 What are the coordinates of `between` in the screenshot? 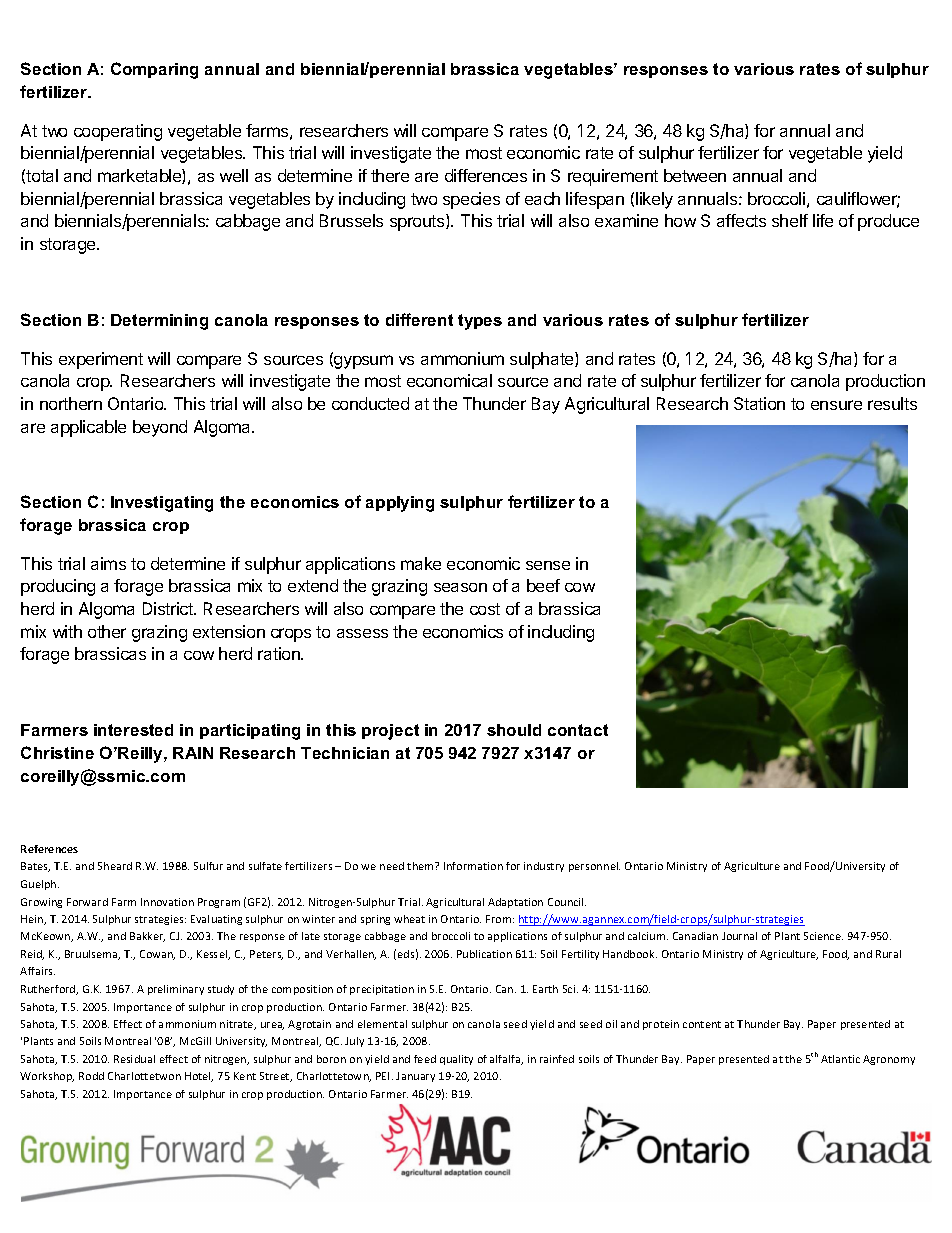 It's located at (695, 175).
